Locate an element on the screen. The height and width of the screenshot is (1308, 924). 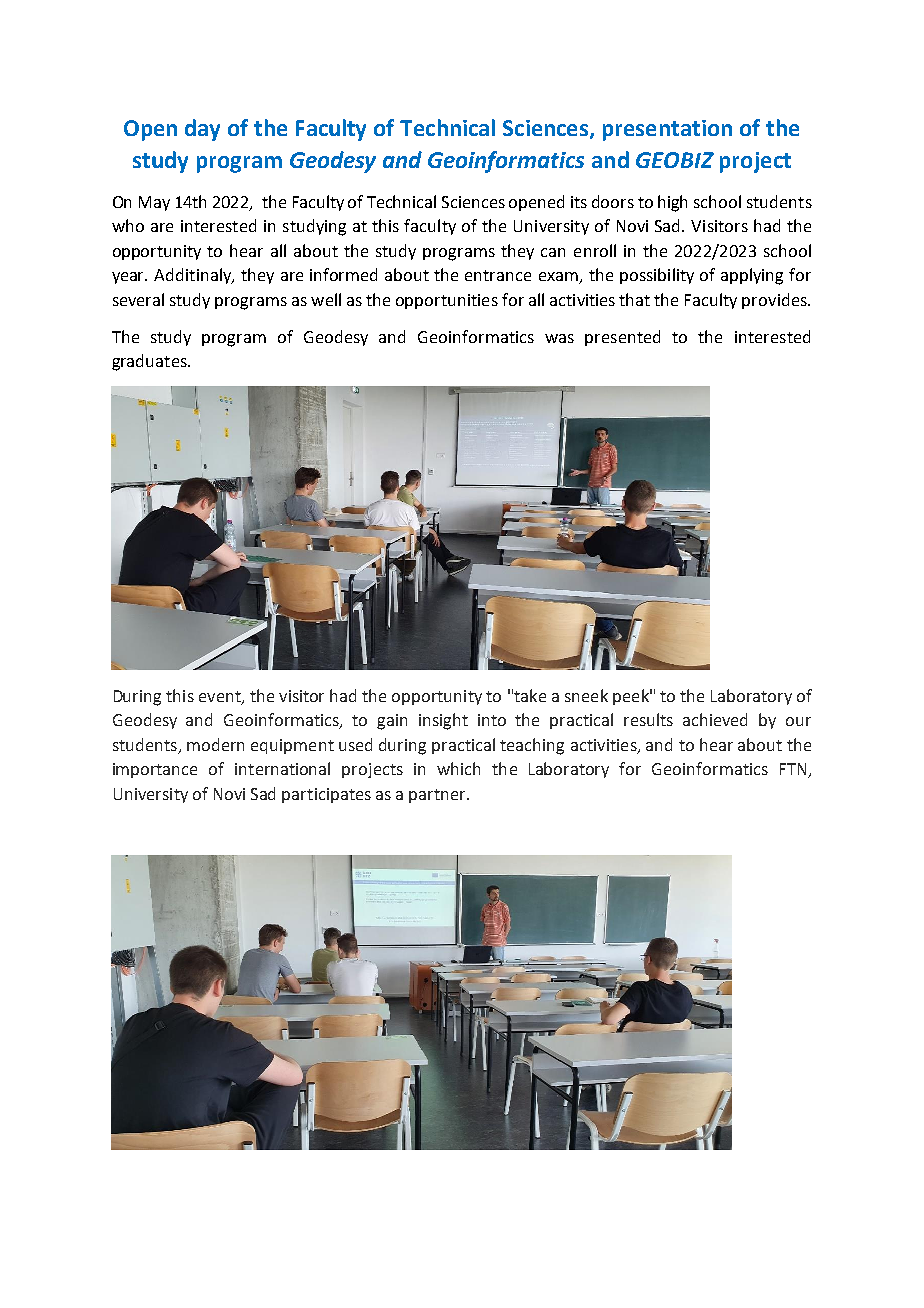
importance is located at coordinates (155, 770).
